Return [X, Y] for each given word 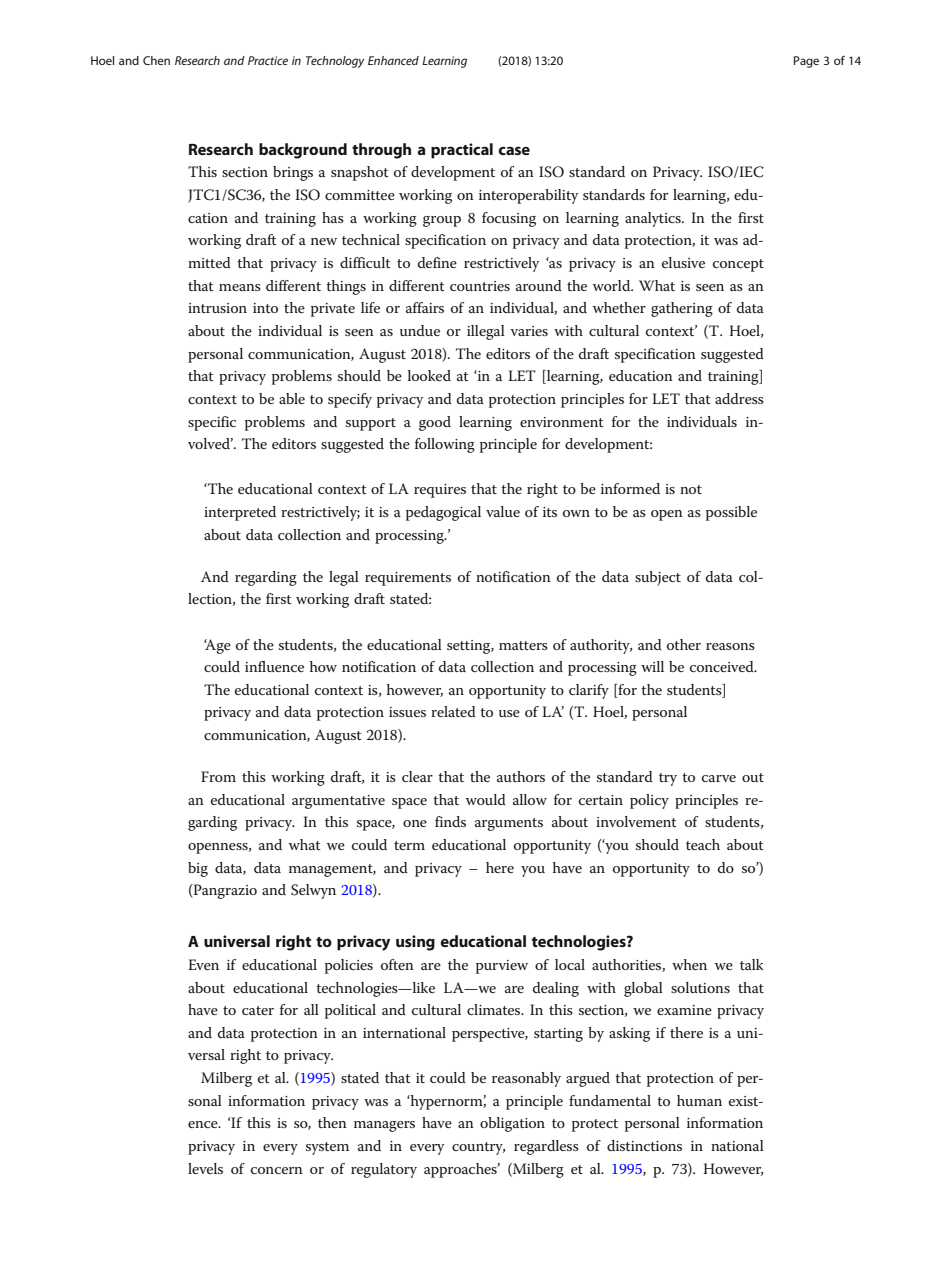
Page [806, 62]
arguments [509, 824]
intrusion [217, 308]
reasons [730, 646]
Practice [268, 60]
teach [703, 844]
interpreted [240, 513]
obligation [512, 1124]
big [198, 869]
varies [529, 331]
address [739, 398]
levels [205, 1168]
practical [462, 151]
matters [523, 645]
